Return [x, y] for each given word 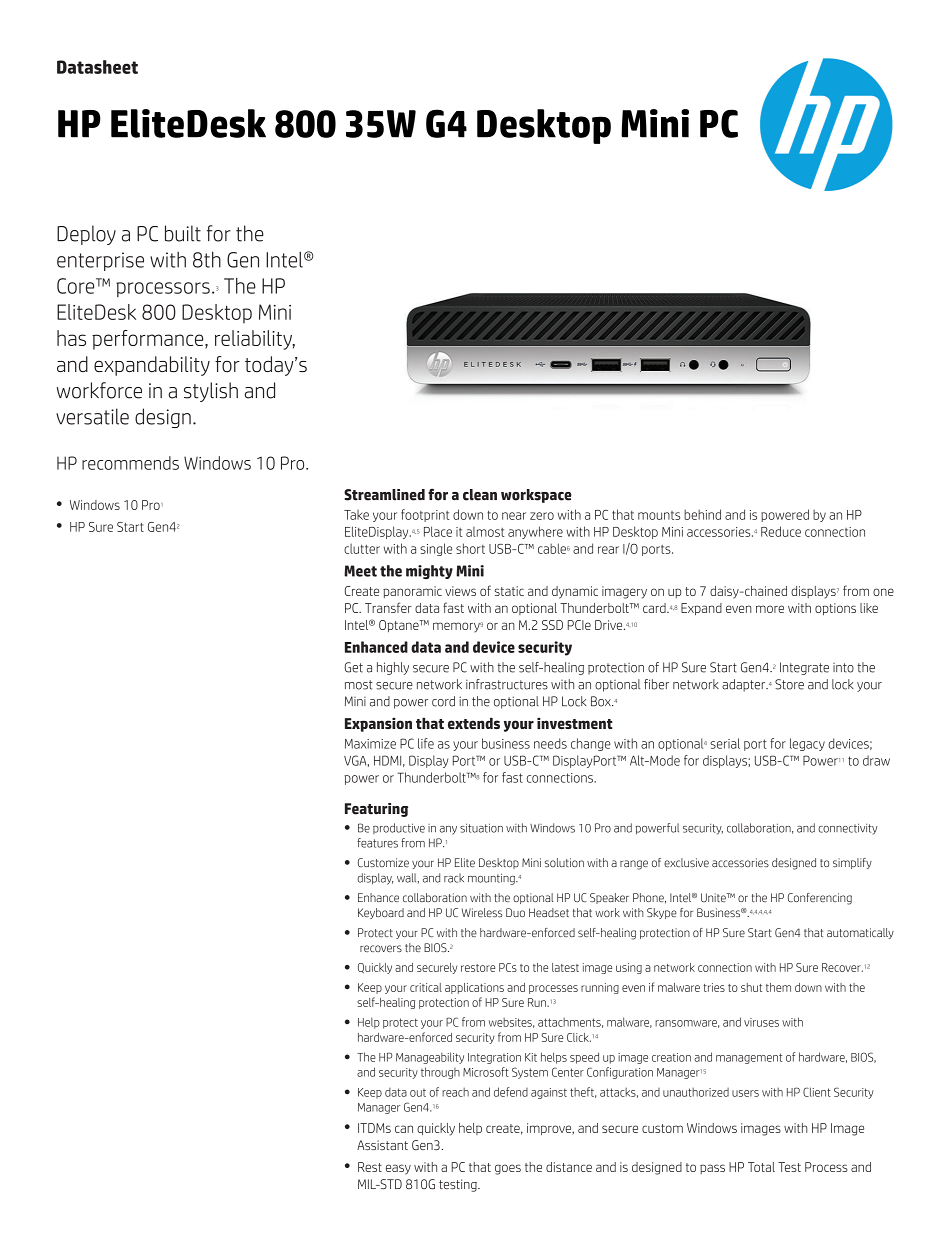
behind [702, 514]
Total [761, 1167]
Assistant [382, 1145]
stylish [211, 392]
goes [508, 1169]
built [183, 233]
